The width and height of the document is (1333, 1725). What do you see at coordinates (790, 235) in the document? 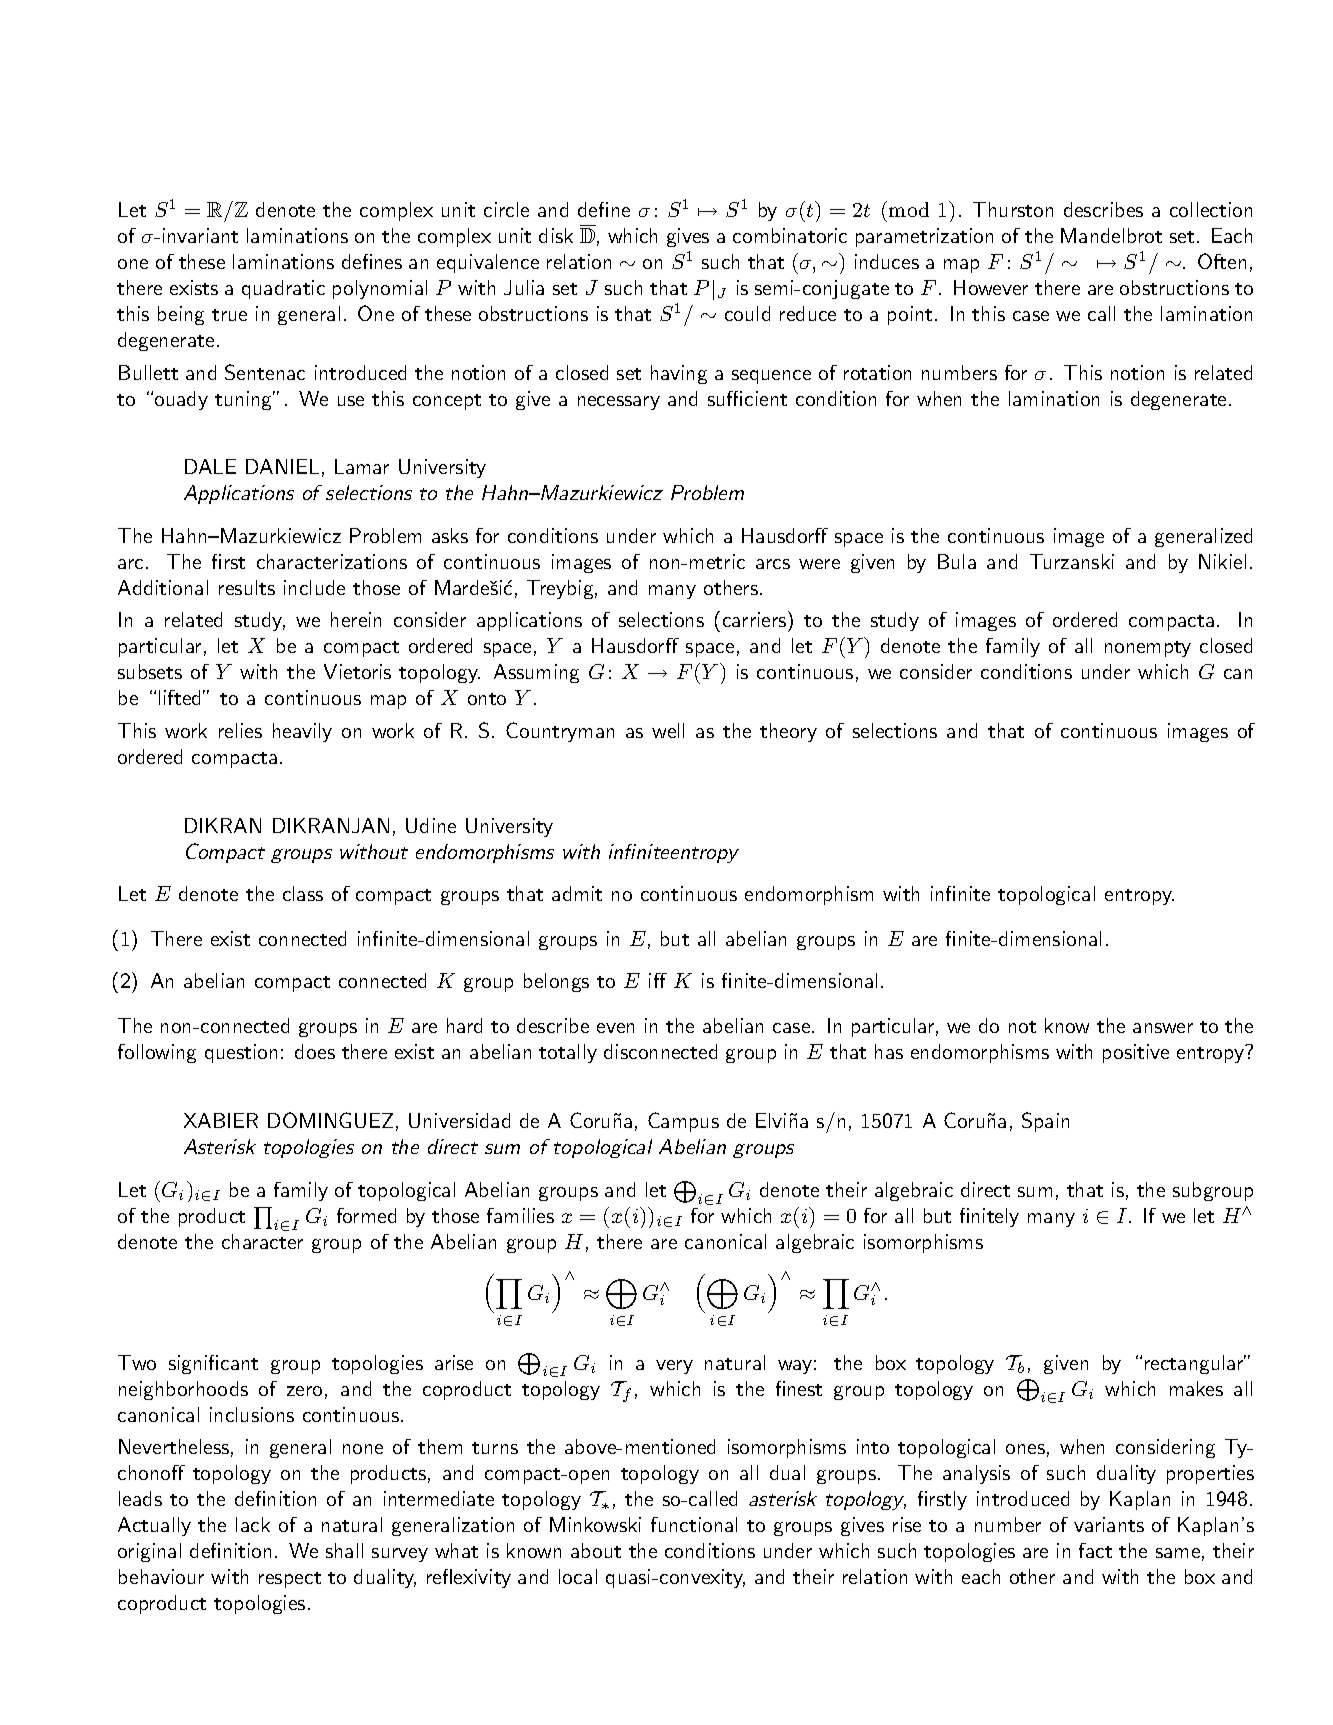
I see `combinatoric` at bounding box center [790, 235].
